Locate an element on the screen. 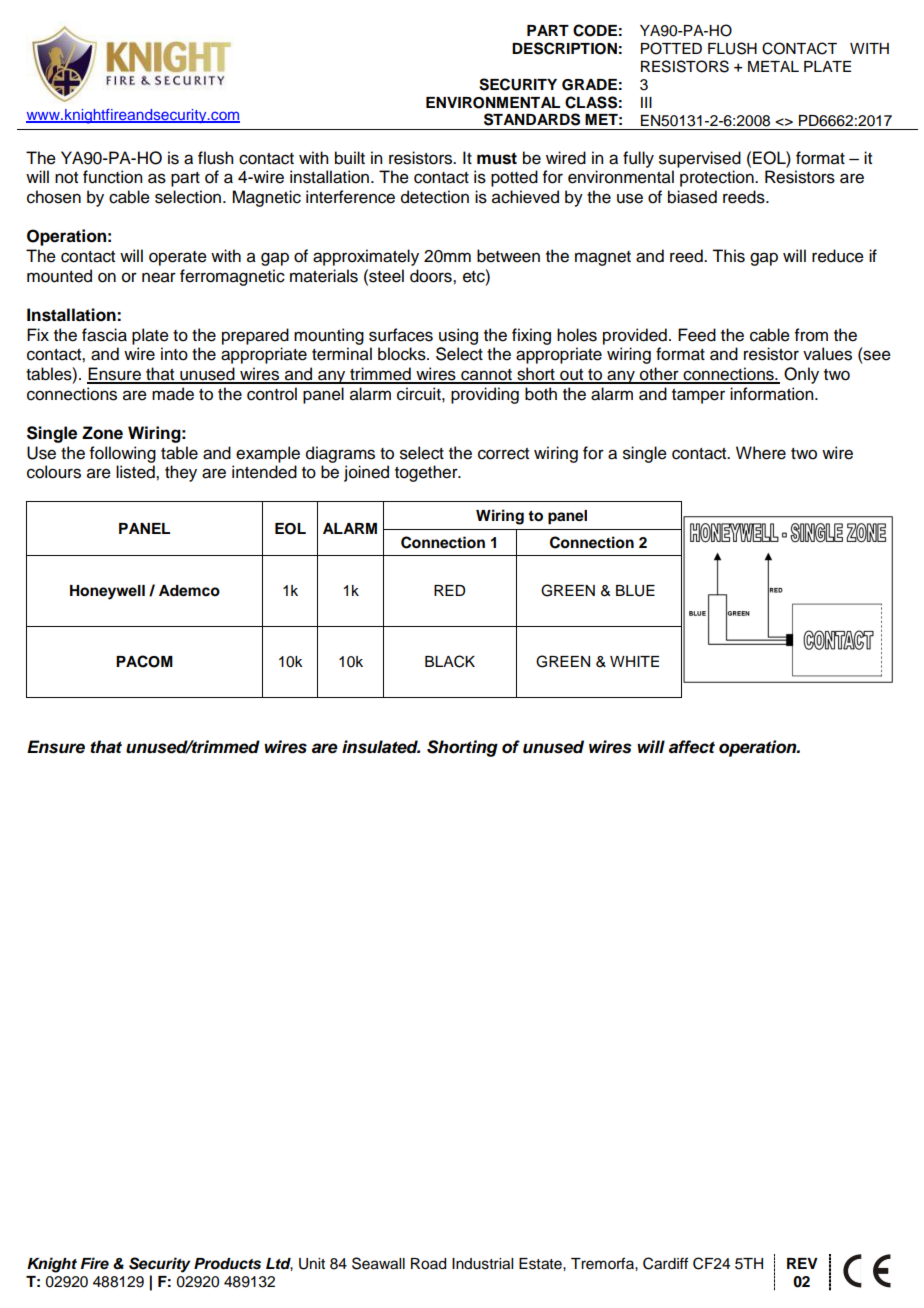  Road is located at coordinates (428, 1264).
